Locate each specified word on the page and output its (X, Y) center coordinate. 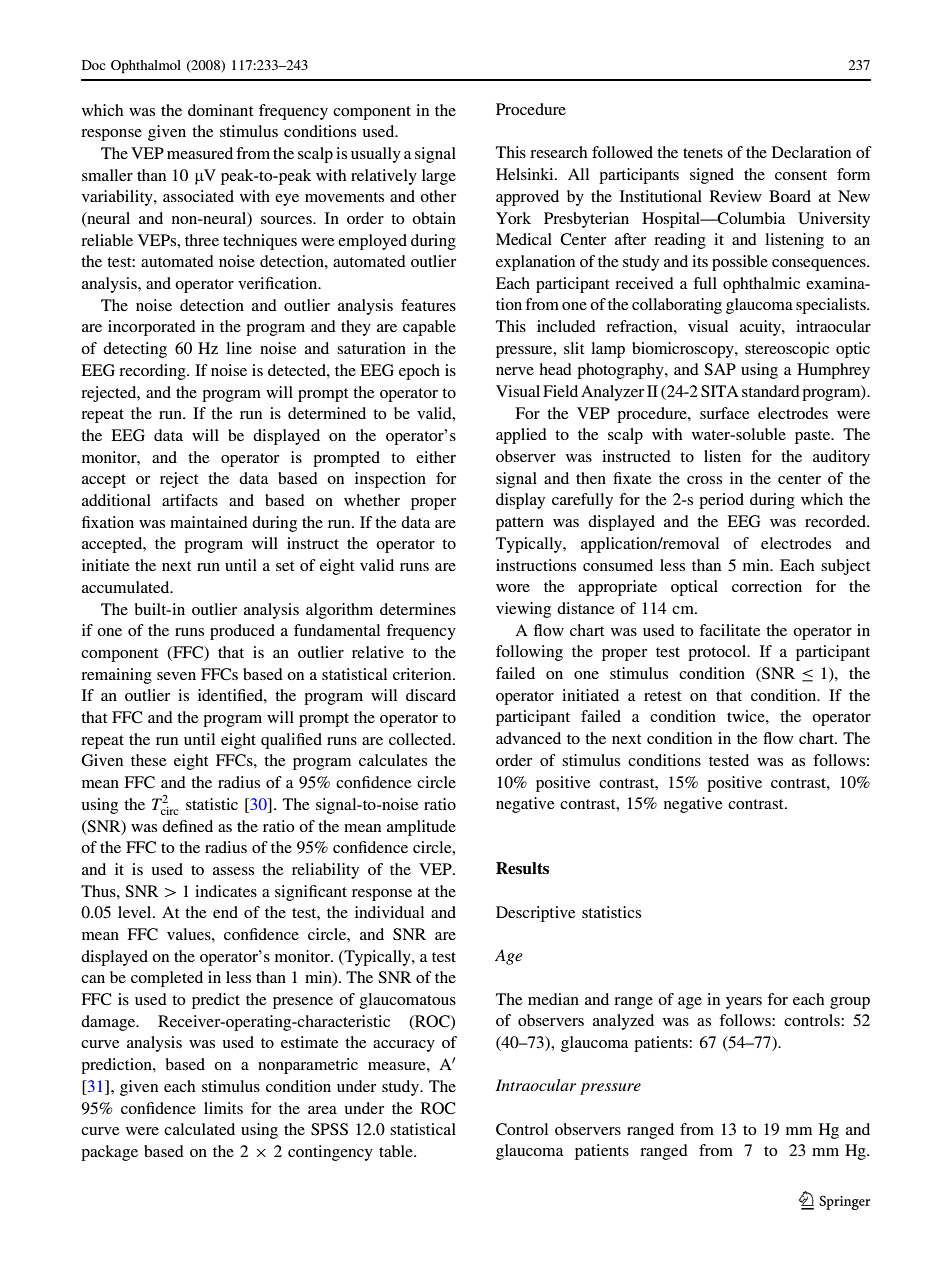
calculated (199, 1129)
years (744, 1003)
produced (242, 632)
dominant (220, 110)
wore (513, 588)
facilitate (730, 630)
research (558, 152)
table (397, 1151)
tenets (703, 153)
